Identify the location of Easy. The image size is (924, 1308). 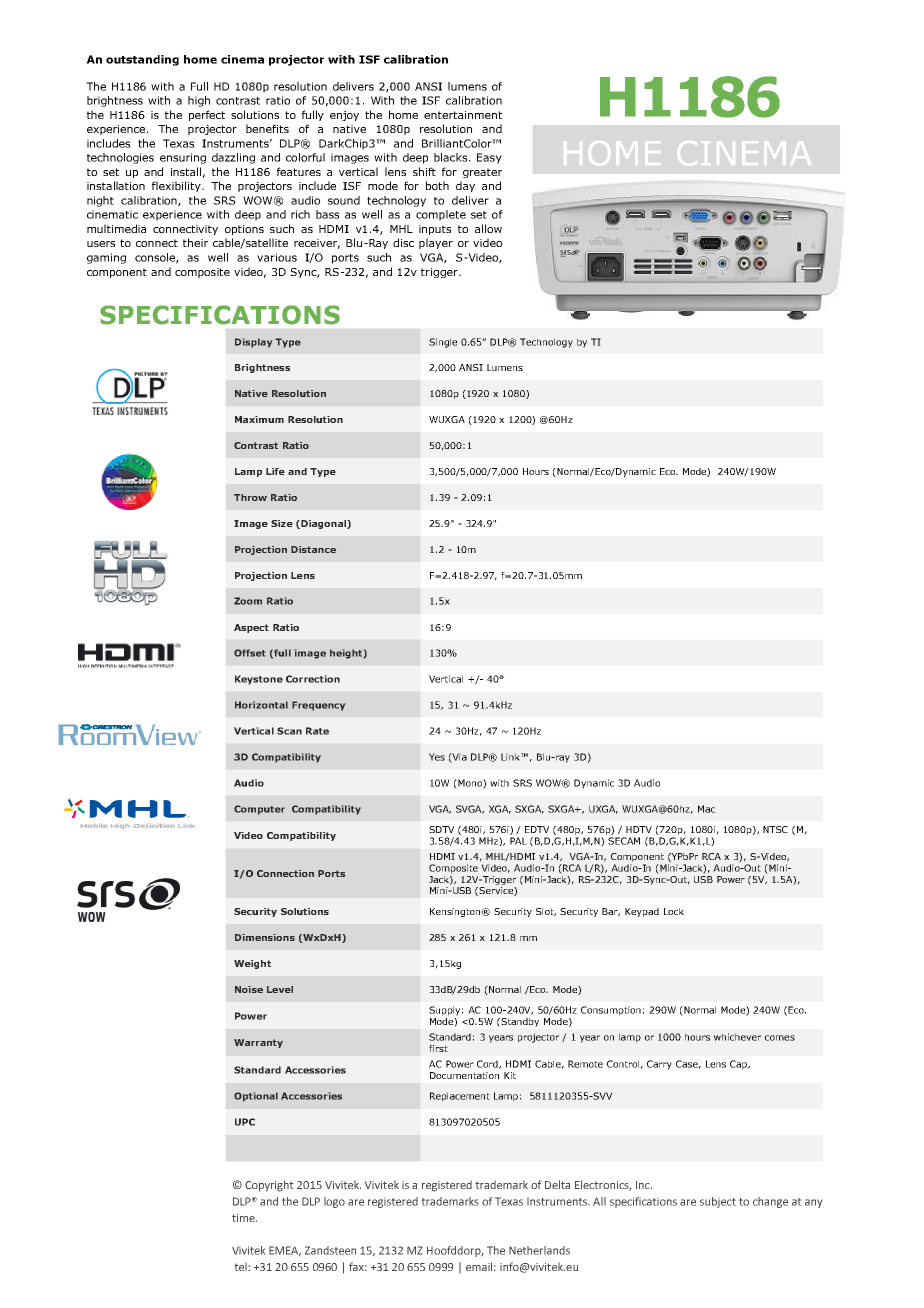
(489, 158).
